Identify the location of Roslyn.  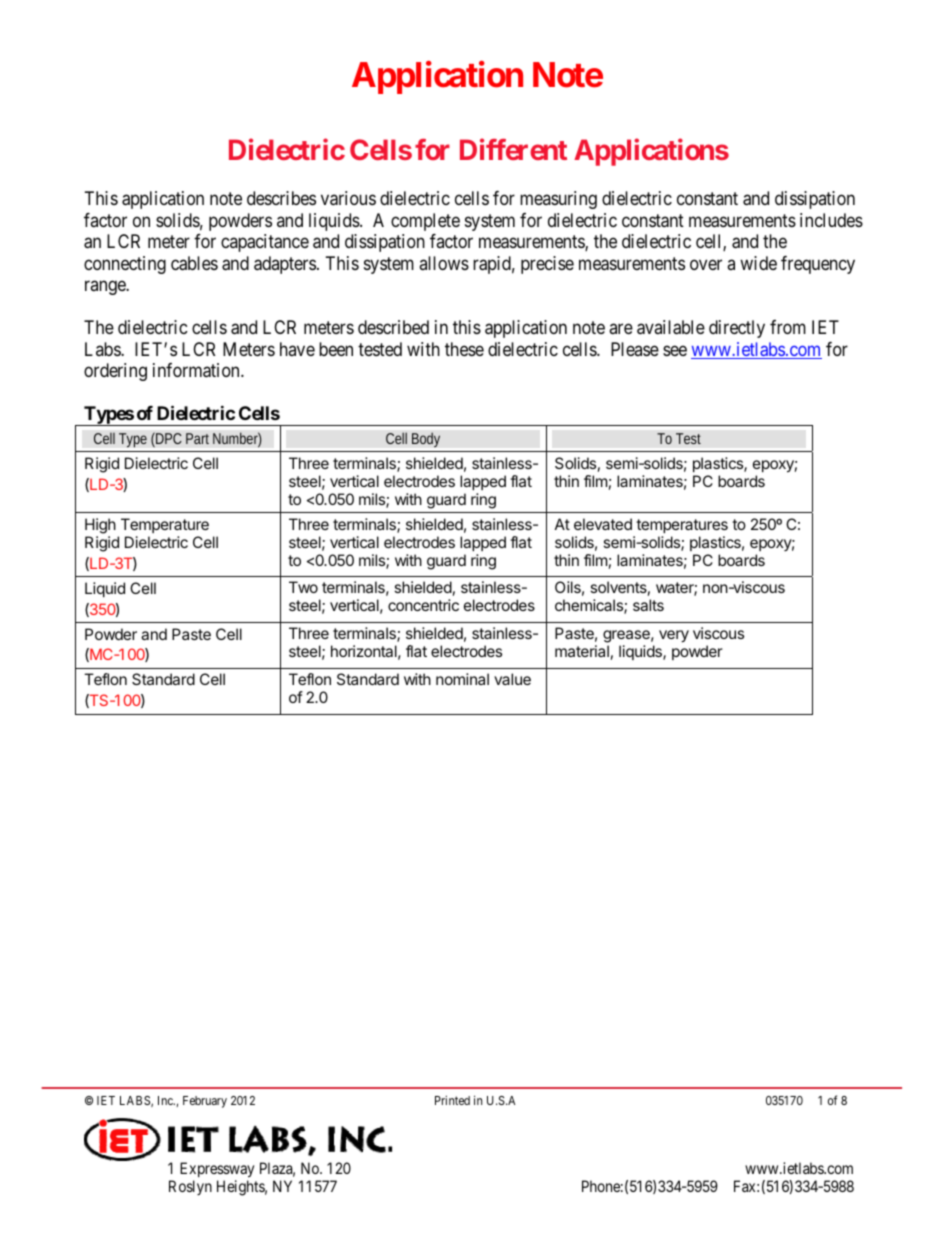
(190, 1187).
